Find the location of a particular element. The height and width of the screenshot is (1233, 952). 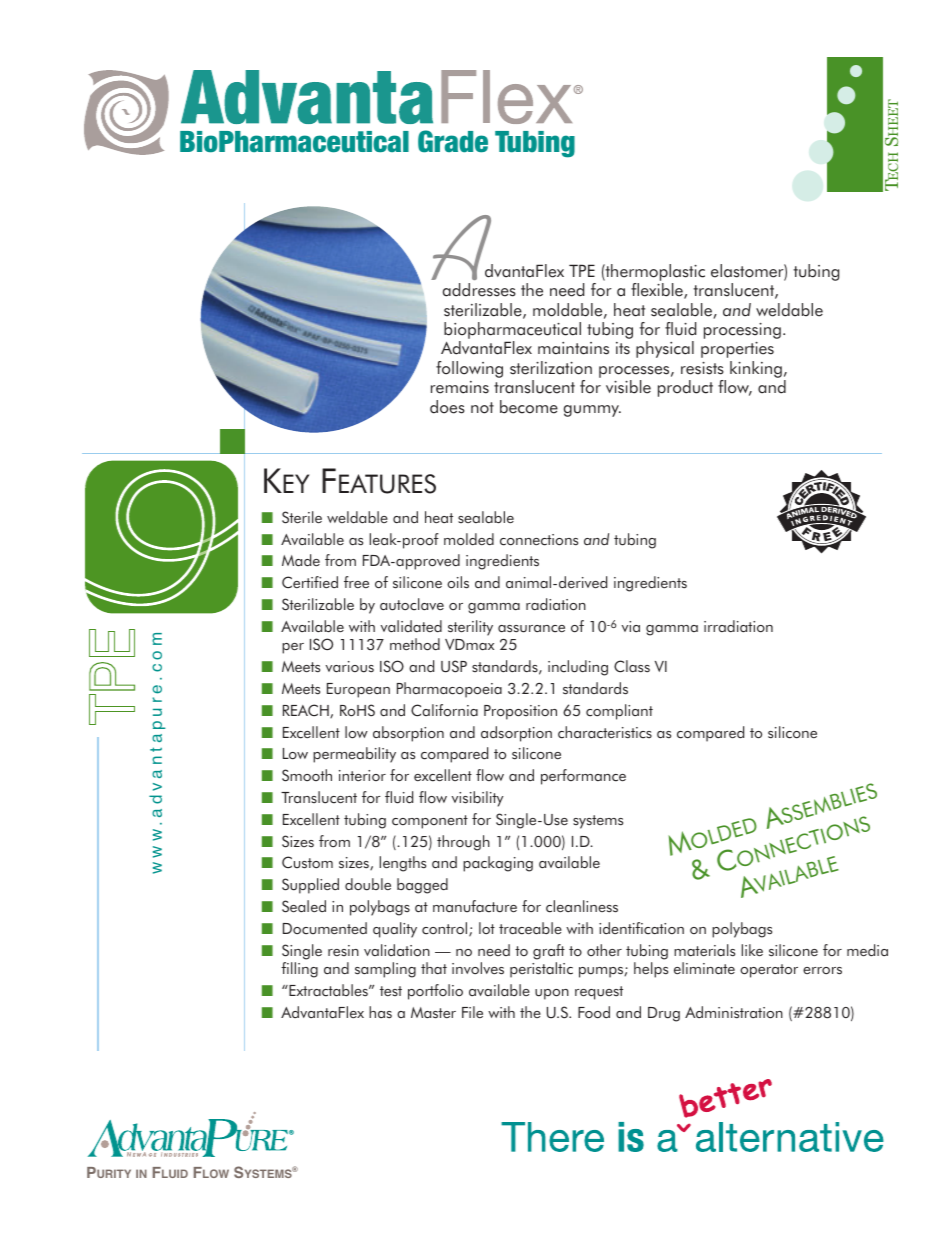

Grade is located at coordinates (453, 141).
